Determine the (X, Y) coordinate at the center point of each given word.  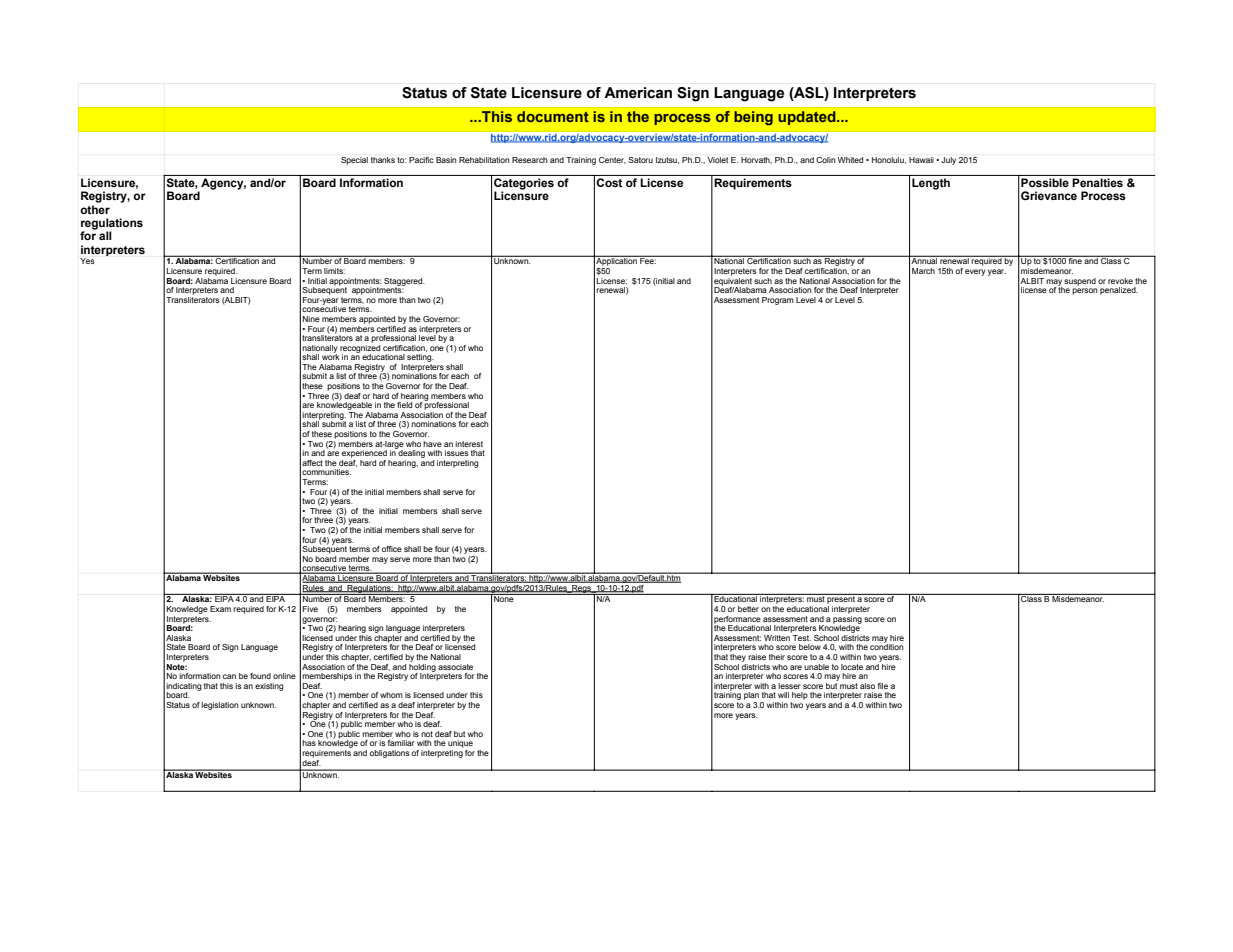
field (404, 405)
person (1084, 291)
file (883, 686)
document (553, 116)
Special (354, 161)
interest (469, 444)
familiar (401, 743)
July (948, 161)
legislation (219, 706)
